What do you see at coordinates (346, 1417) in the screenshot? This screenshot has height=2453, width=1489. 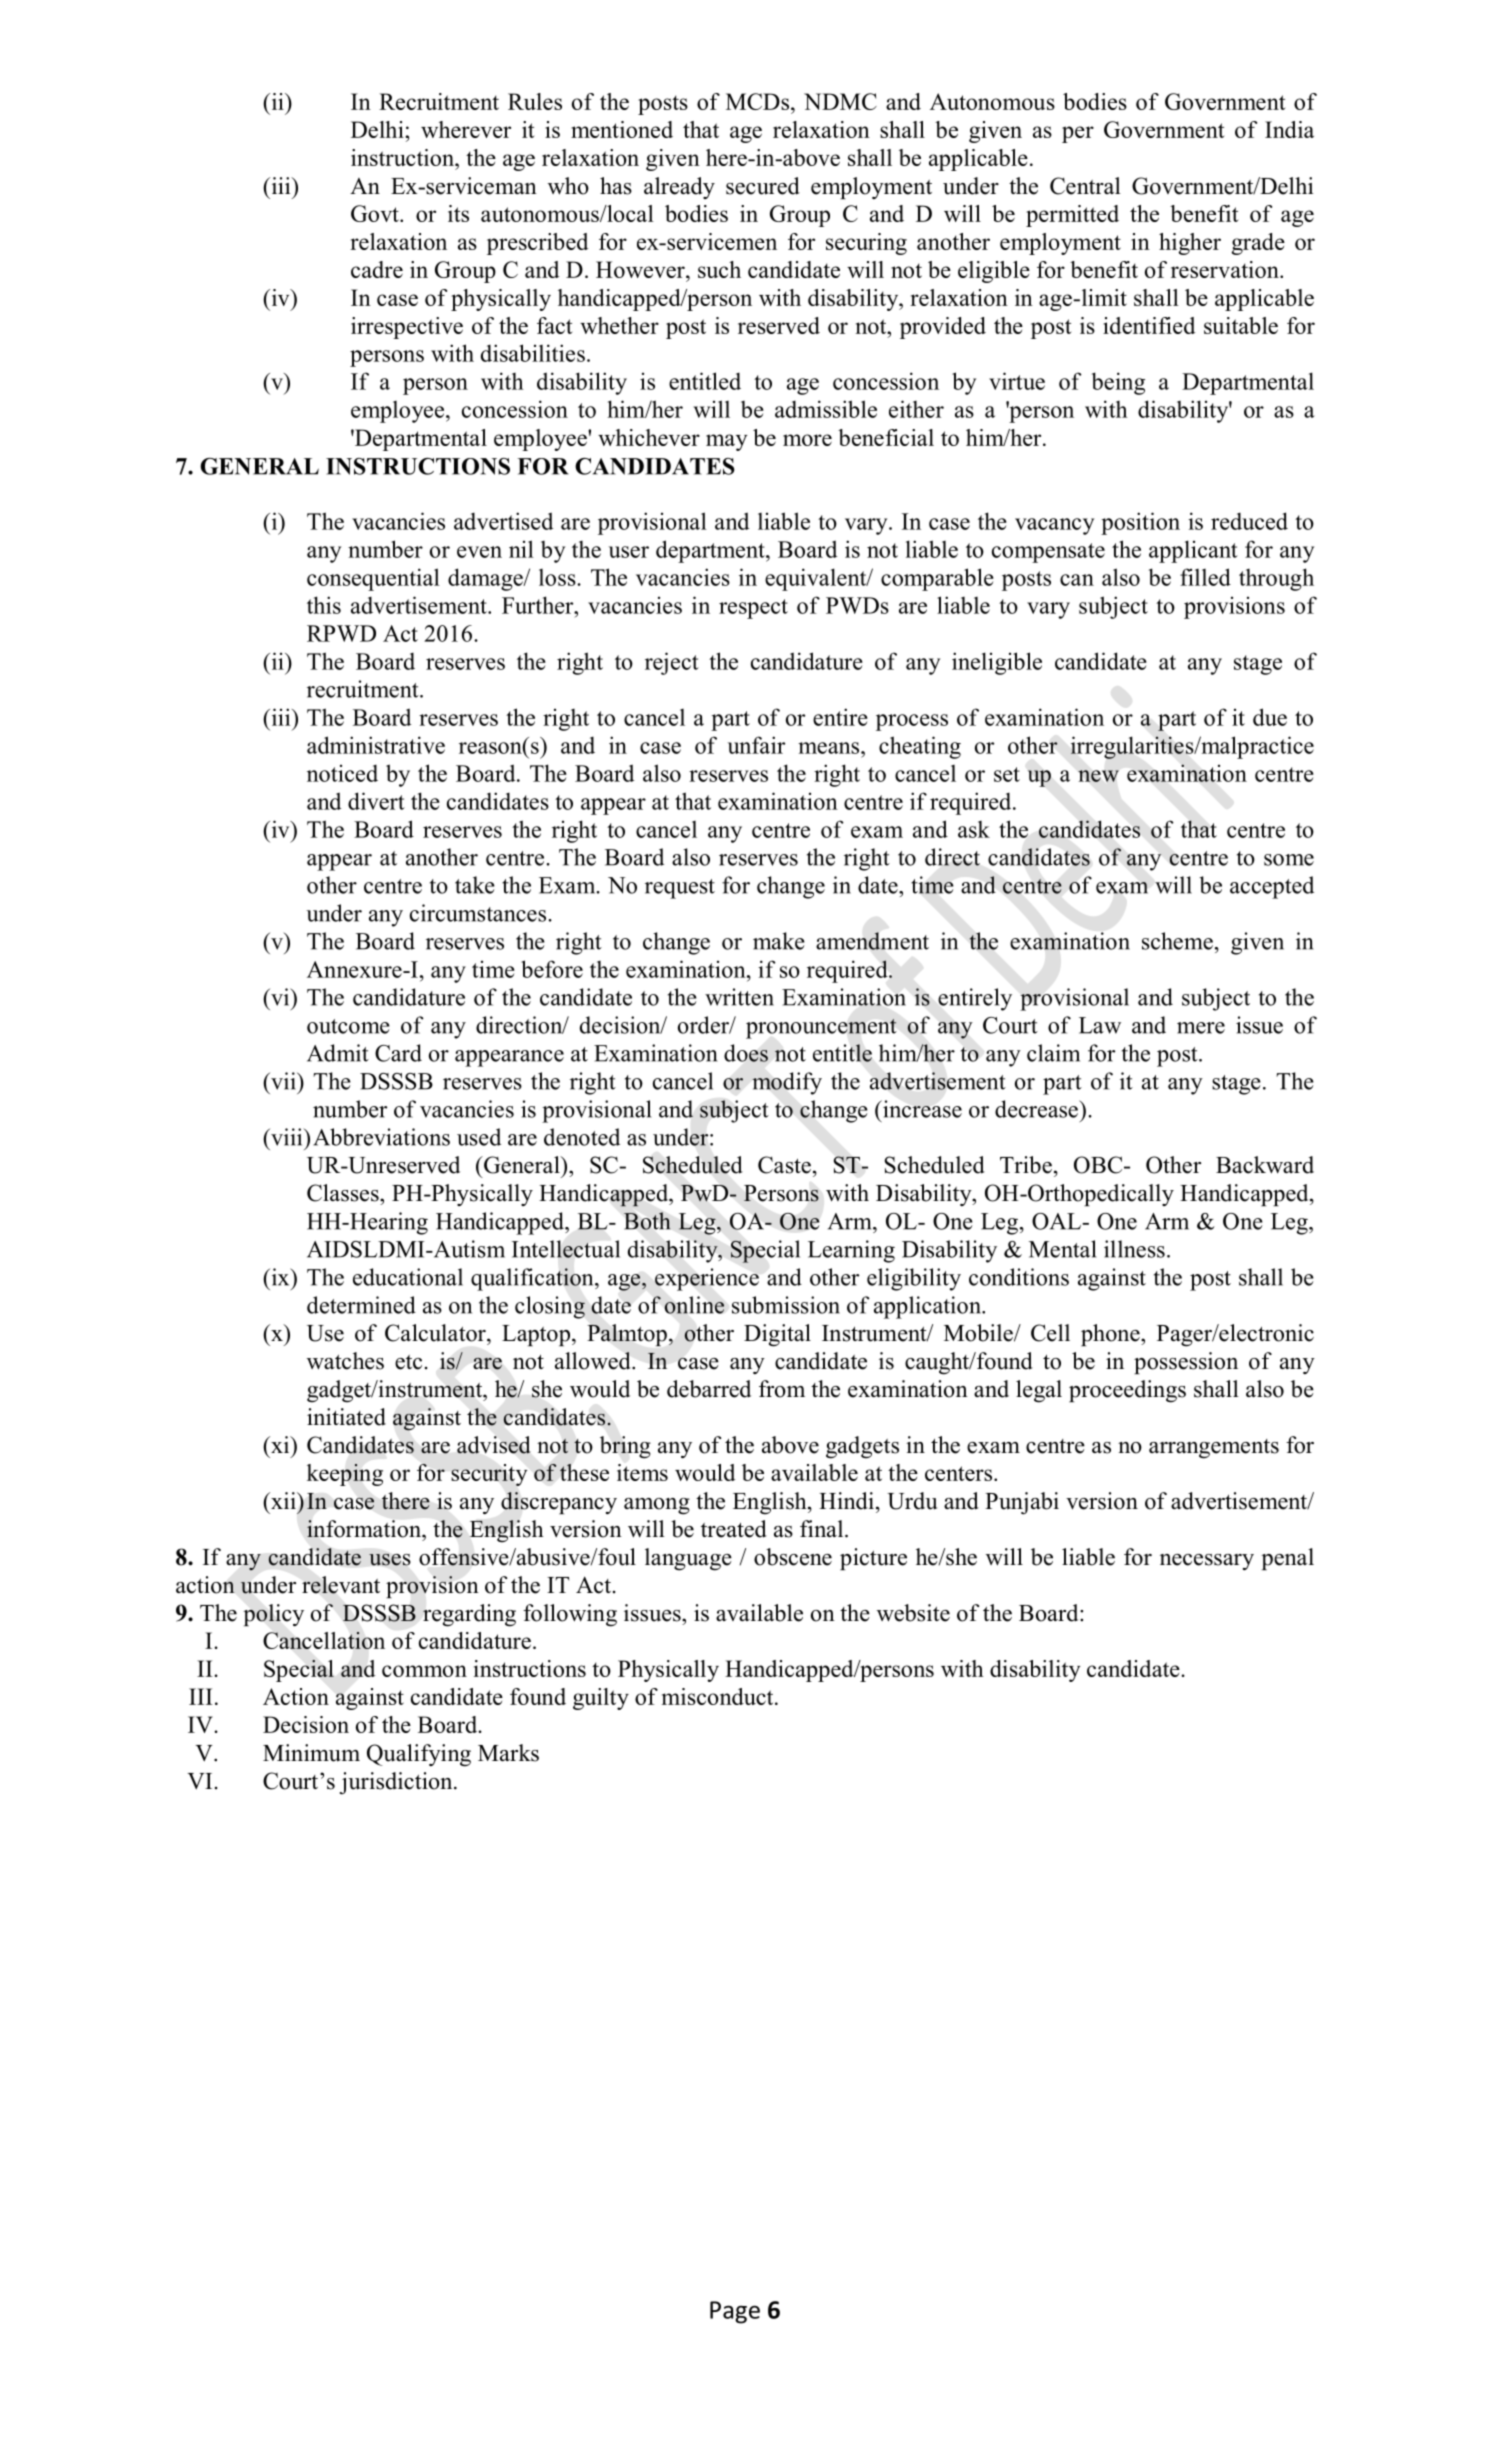 I see `initiated` at bounding box center [346, 1417].
